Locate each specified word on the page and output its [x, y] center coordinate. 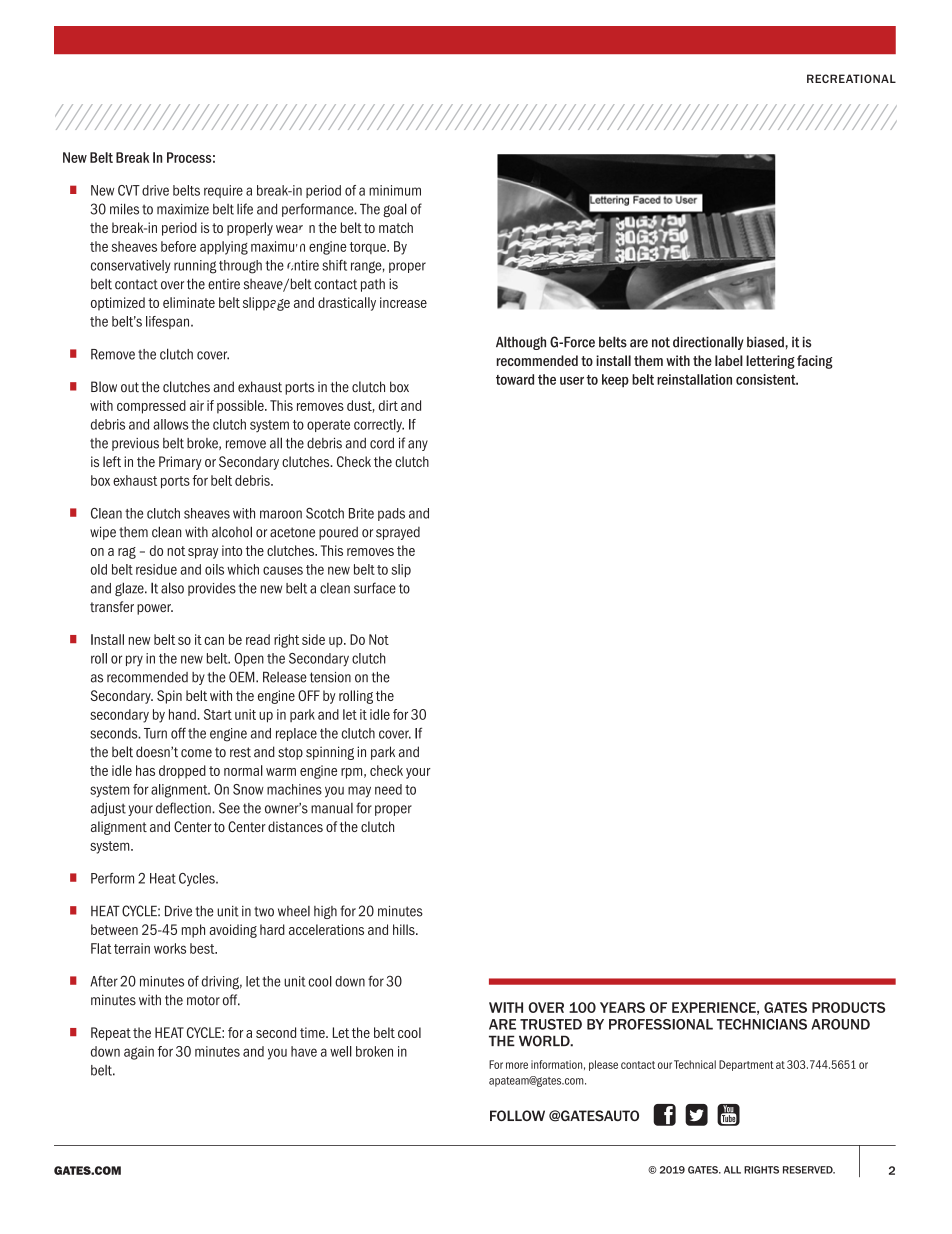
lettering [770, 362]
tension [330, 677]
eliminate [189, 302]
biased [766, 342]
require [223, 191]
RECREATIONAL [851, 78]
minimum [395, 190]
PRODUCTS [848, 1007]
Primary [180, 463]
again [139, 1053]
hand [183, 714]
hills [405, 929]
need [388, 789]
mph [193, 931]
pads [391, 514]
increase [403, 302]
